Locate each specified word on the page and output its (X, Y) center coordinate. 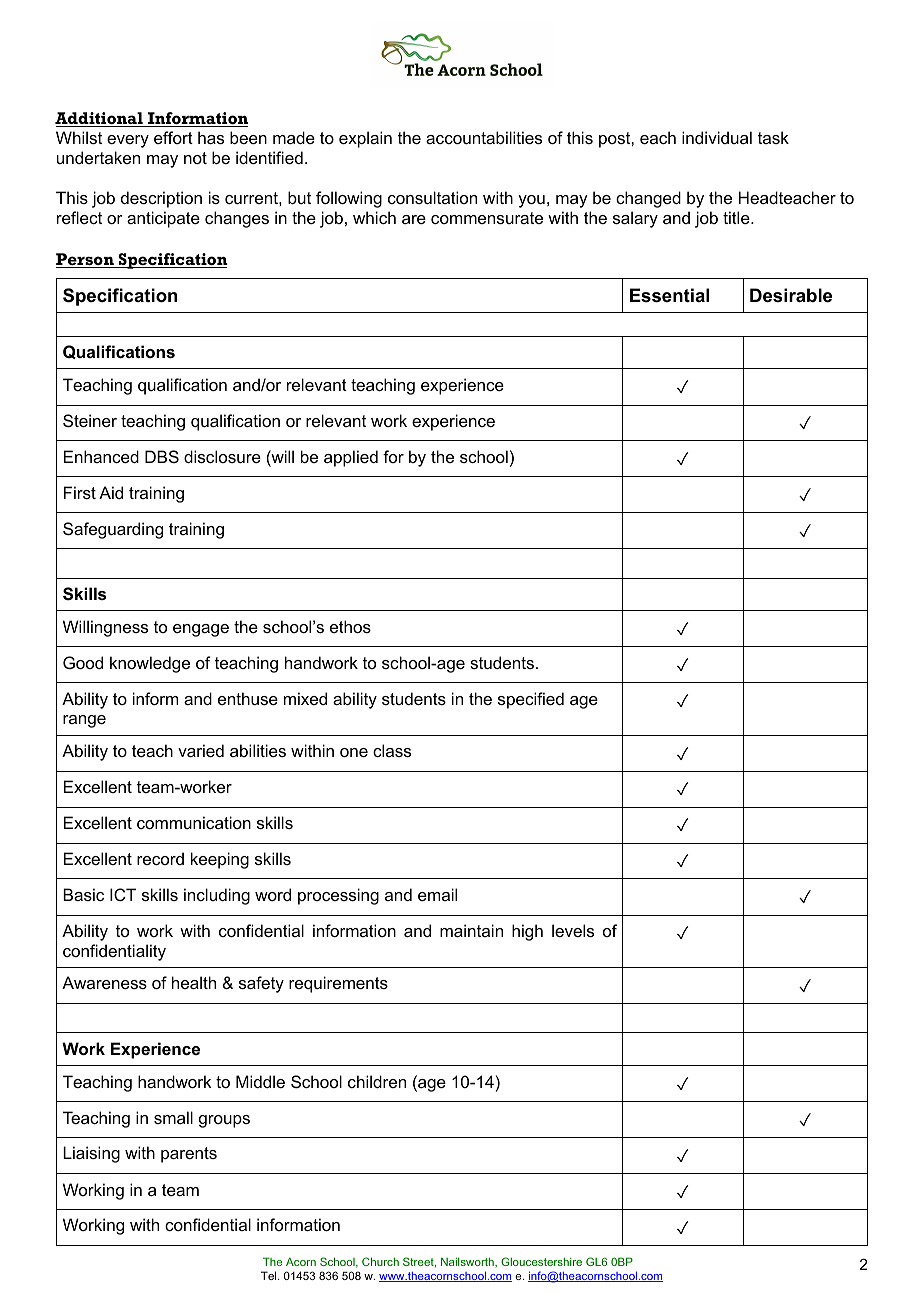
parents (189, 1155)
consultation (432, 197)
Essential (669, 295)
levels (573, 930)
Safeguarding (113, 530)
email (437, 894)
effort (173, 137)
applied (351, 458)
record (160, 858)
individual (717, 137)
